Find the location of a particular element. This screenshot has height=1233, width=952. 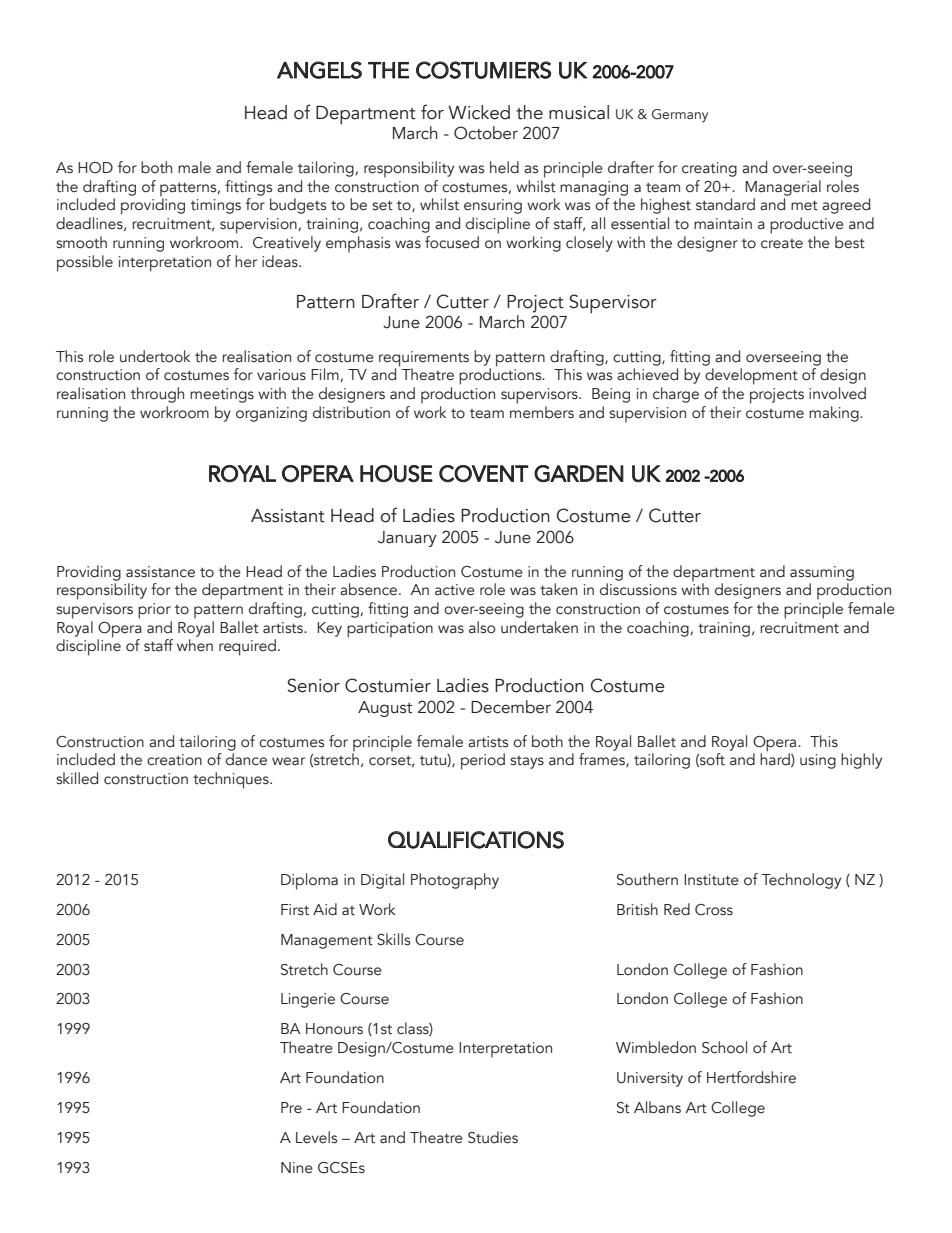

Hertfordshire is located at coordinates (751, 1077).
